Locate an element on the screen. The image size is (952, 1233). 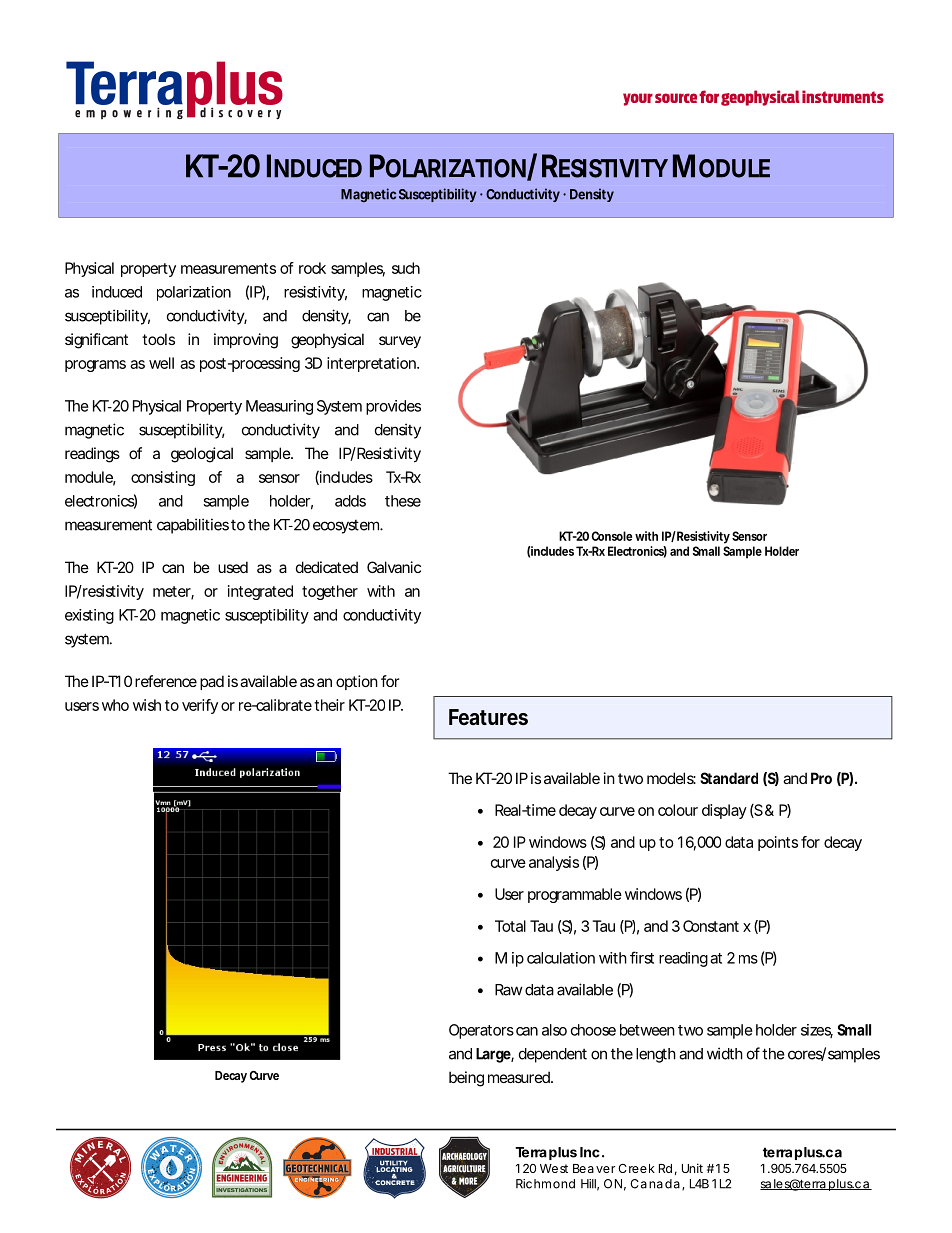
verify is located at coordinates (200, 706).
